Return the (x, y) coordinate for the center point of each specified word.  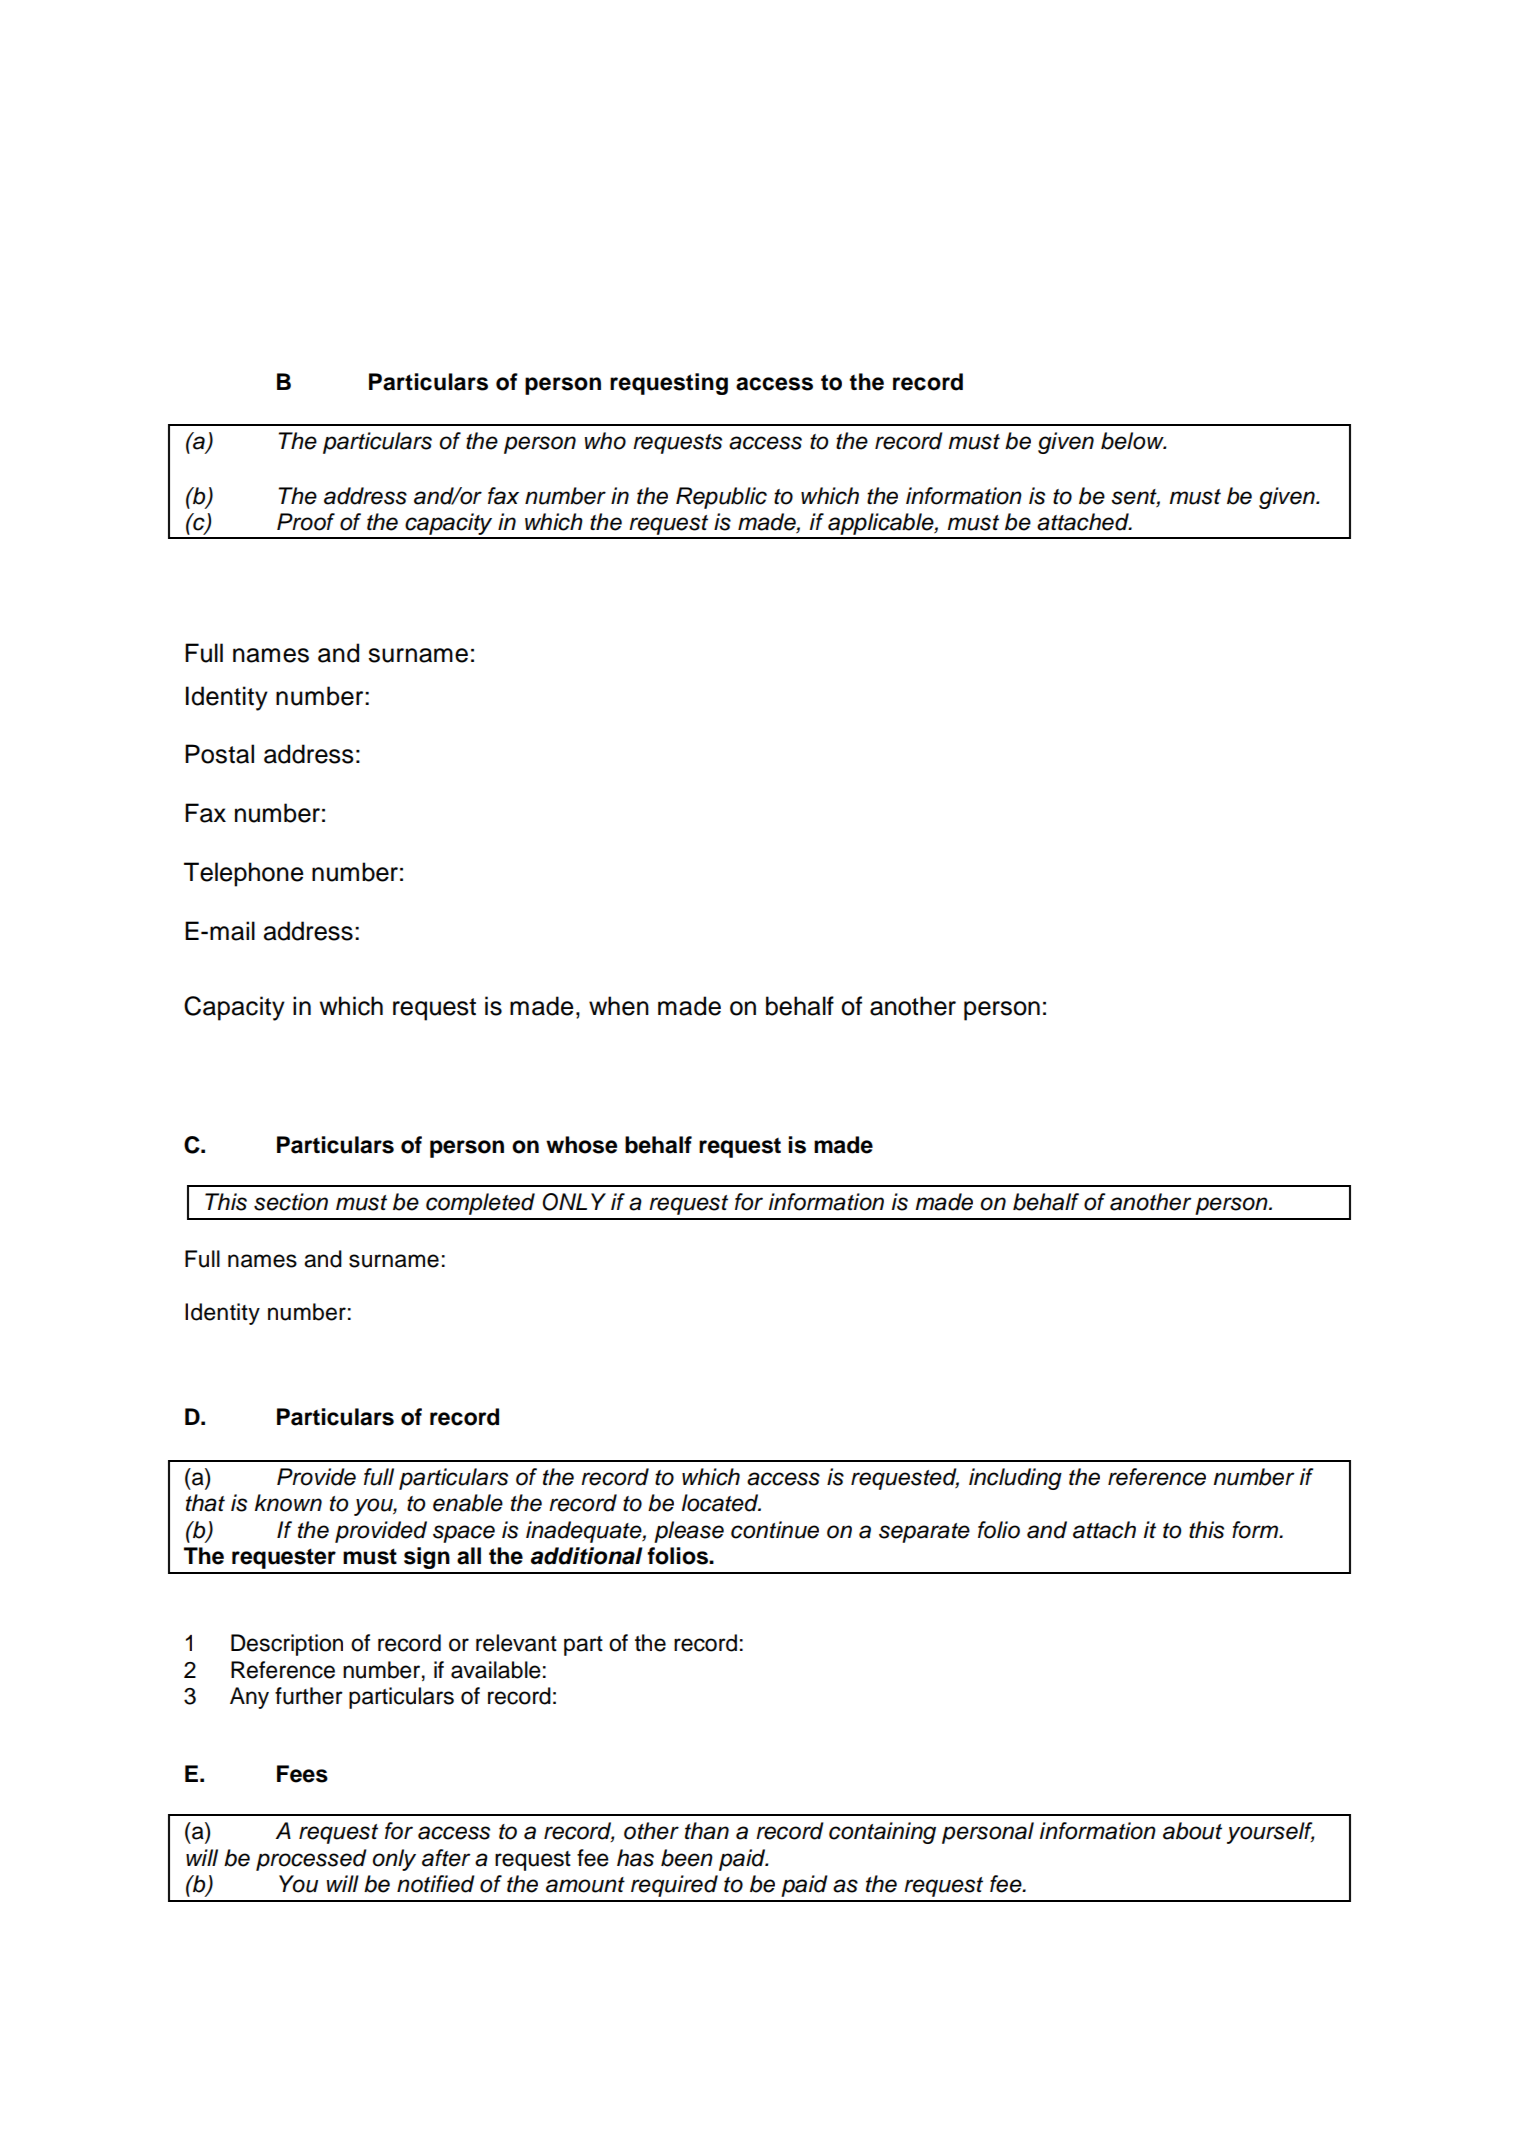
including (1015, 1479)
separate (924, 1533)
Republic (721, 498)
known (288, 1503)
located (721, 1503)
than (707, 1831)
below (1133, 441)
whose (581, 1145)
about (1192, 1831)
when (619, 1006)
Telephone (244, 874)
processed (311, 1860)
